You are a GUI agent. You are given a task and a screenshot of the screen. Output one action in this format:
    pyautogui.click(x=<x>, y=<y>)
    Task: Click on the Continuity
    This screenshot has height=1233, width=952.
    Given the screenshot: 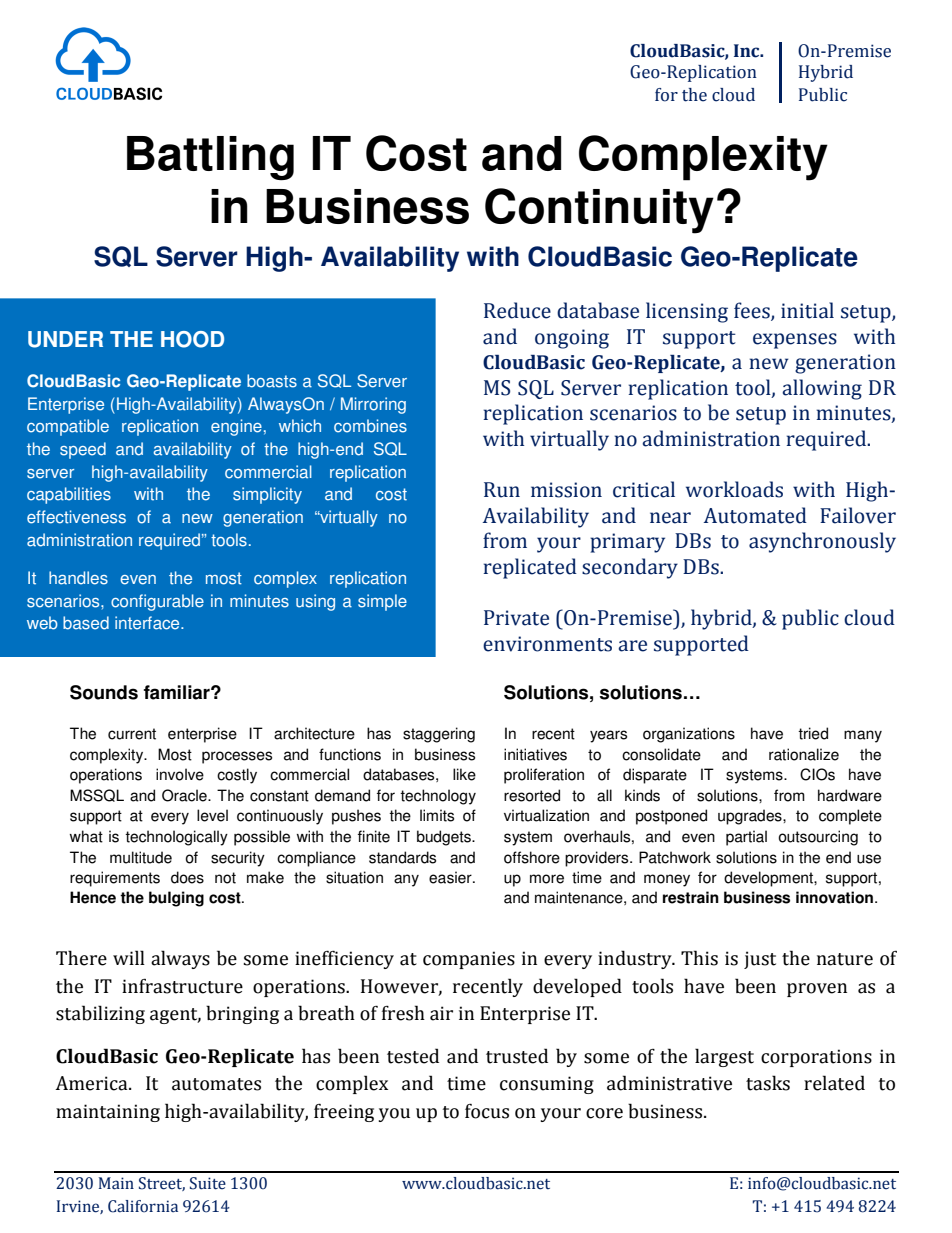 What is the action you would take?
    pyautogui.click(x=599, y=211)
